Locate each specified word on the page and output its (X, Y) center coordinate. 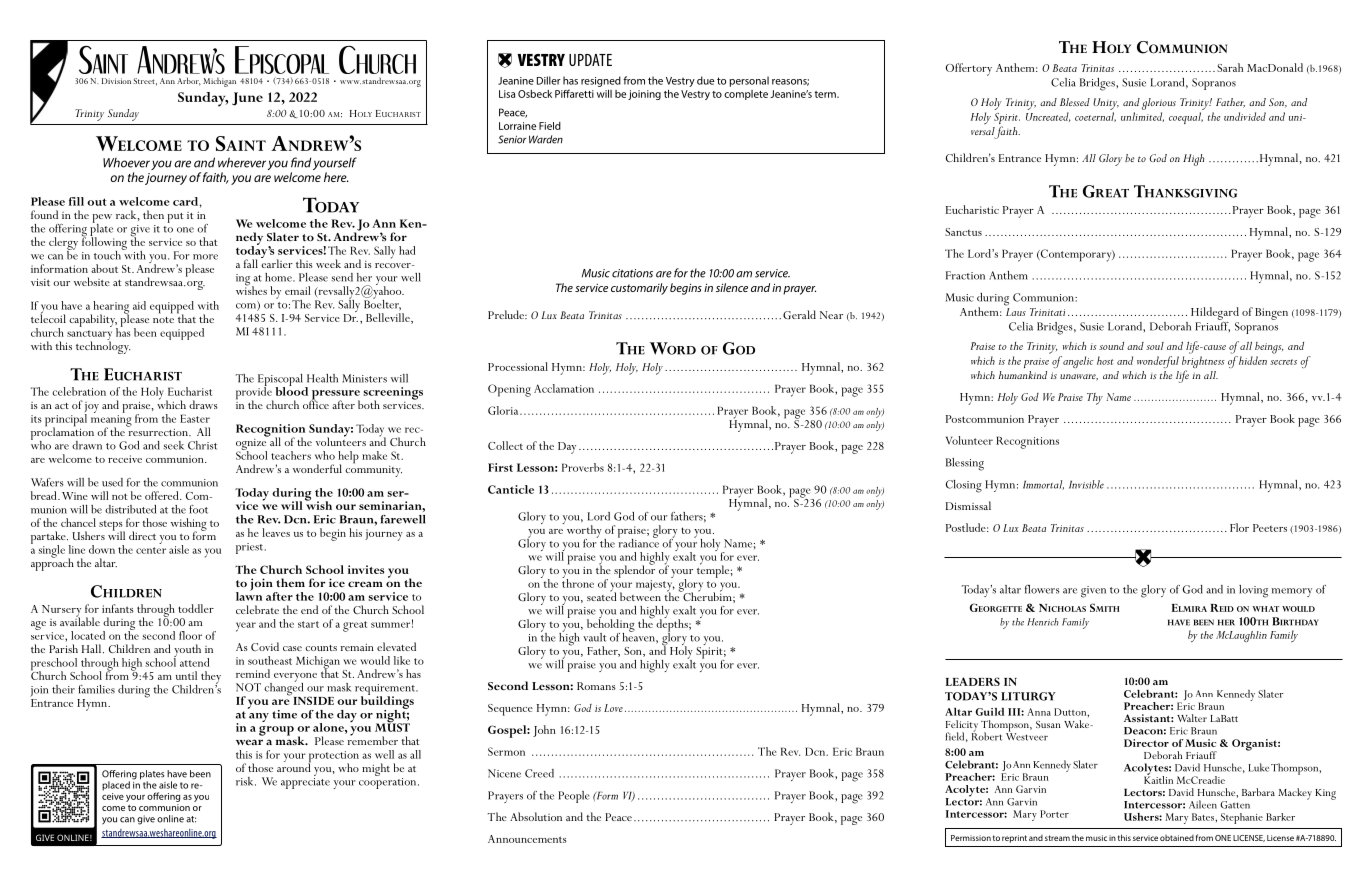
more (205, 257)
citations (632, 273)
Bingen (1271, 314)
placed (116, 786)
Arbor (189, 81)
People (574, 797)
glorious (1159, 104)
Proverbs (583, 467)
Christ (202, 445)
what (1266, 609)
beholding (611, 625)
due (705, 80)
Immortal (1043, 485)
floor (190, 635)
